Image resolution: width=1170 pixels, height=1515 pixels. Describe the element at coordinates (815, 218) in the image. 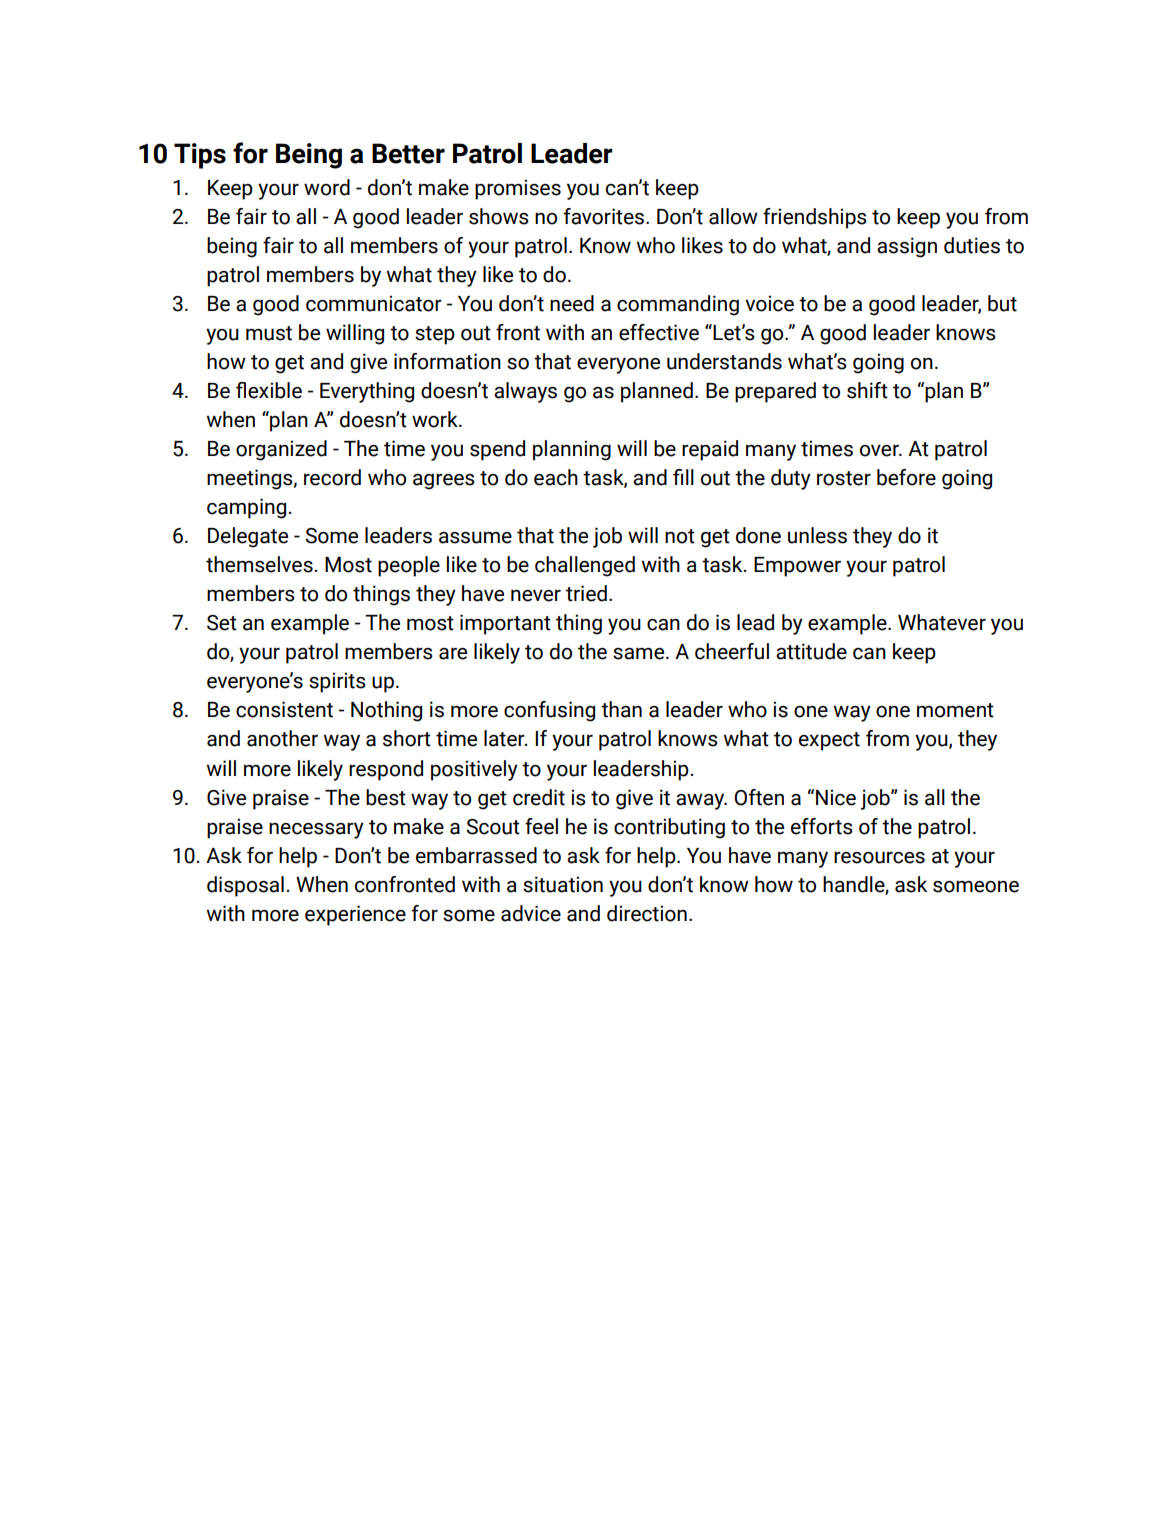

I see `friendships` at that location.
